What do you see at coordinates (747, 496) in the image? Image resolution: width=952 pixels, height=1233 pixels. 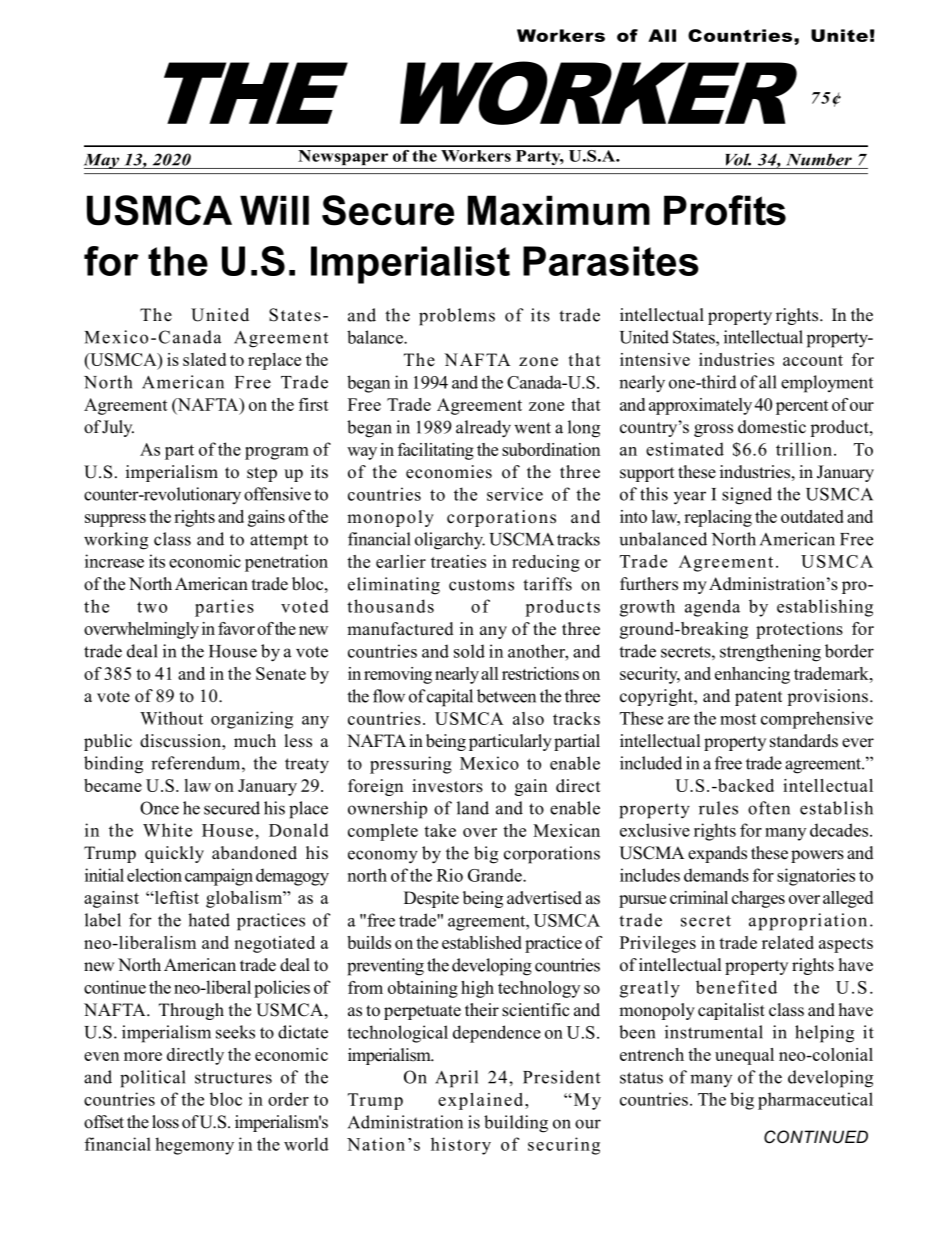 I see `signed` at bounding box center [747, 496].
